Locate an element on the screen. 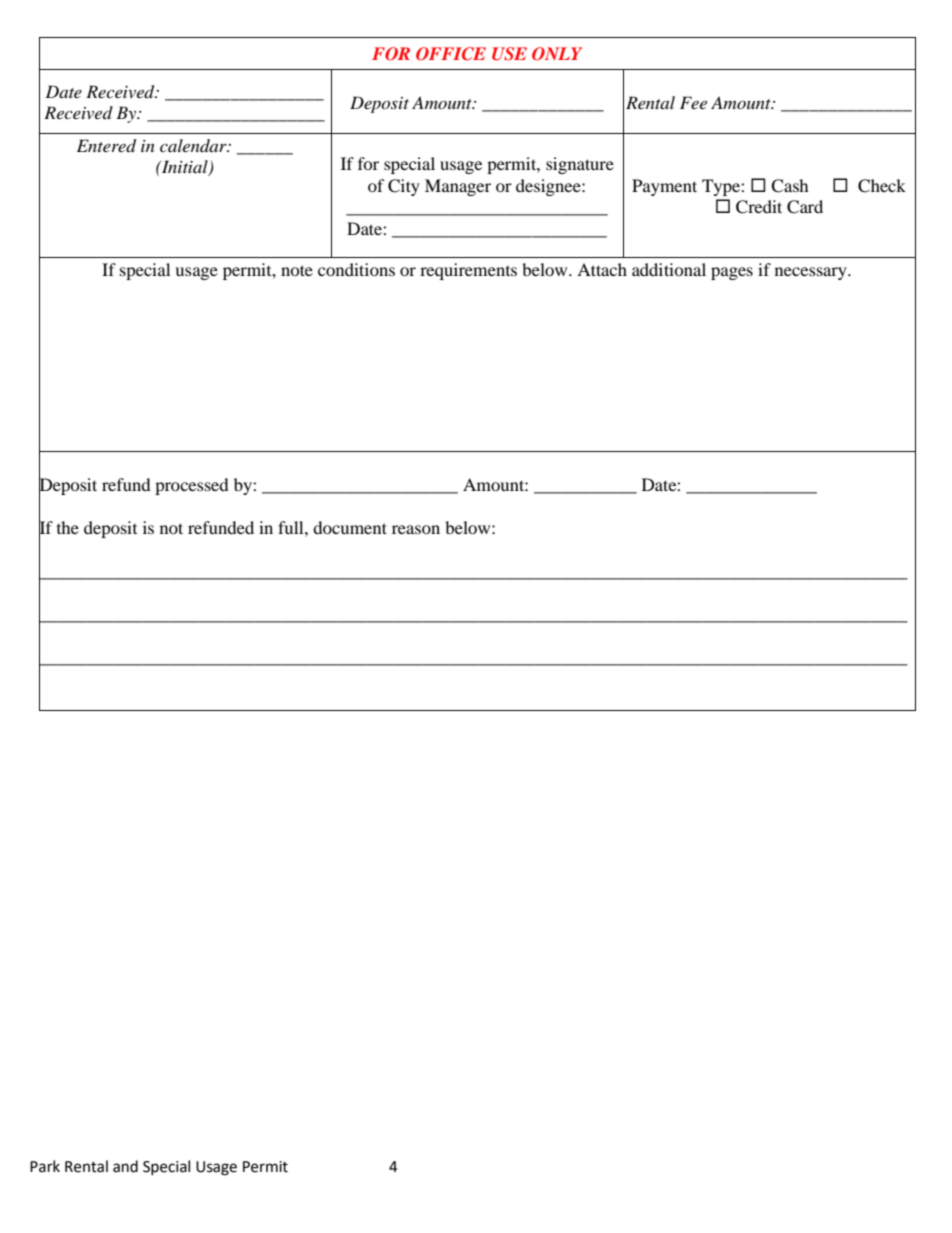 This screenshot has height=1233, width=952. and is located at coordinates (125, 1166).
